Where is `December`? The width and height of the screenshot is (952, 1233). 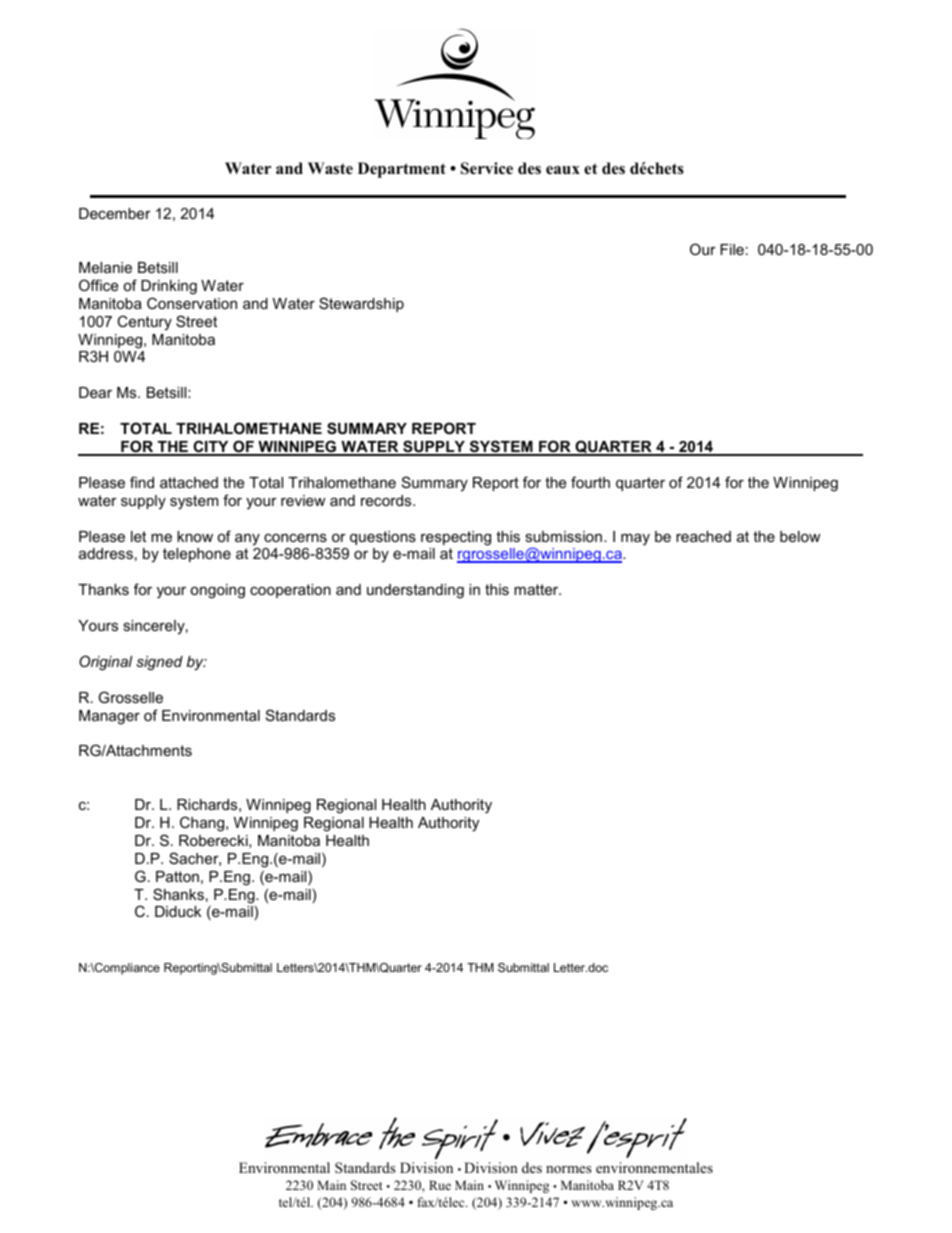
December is located at coordinates (115, 213).
